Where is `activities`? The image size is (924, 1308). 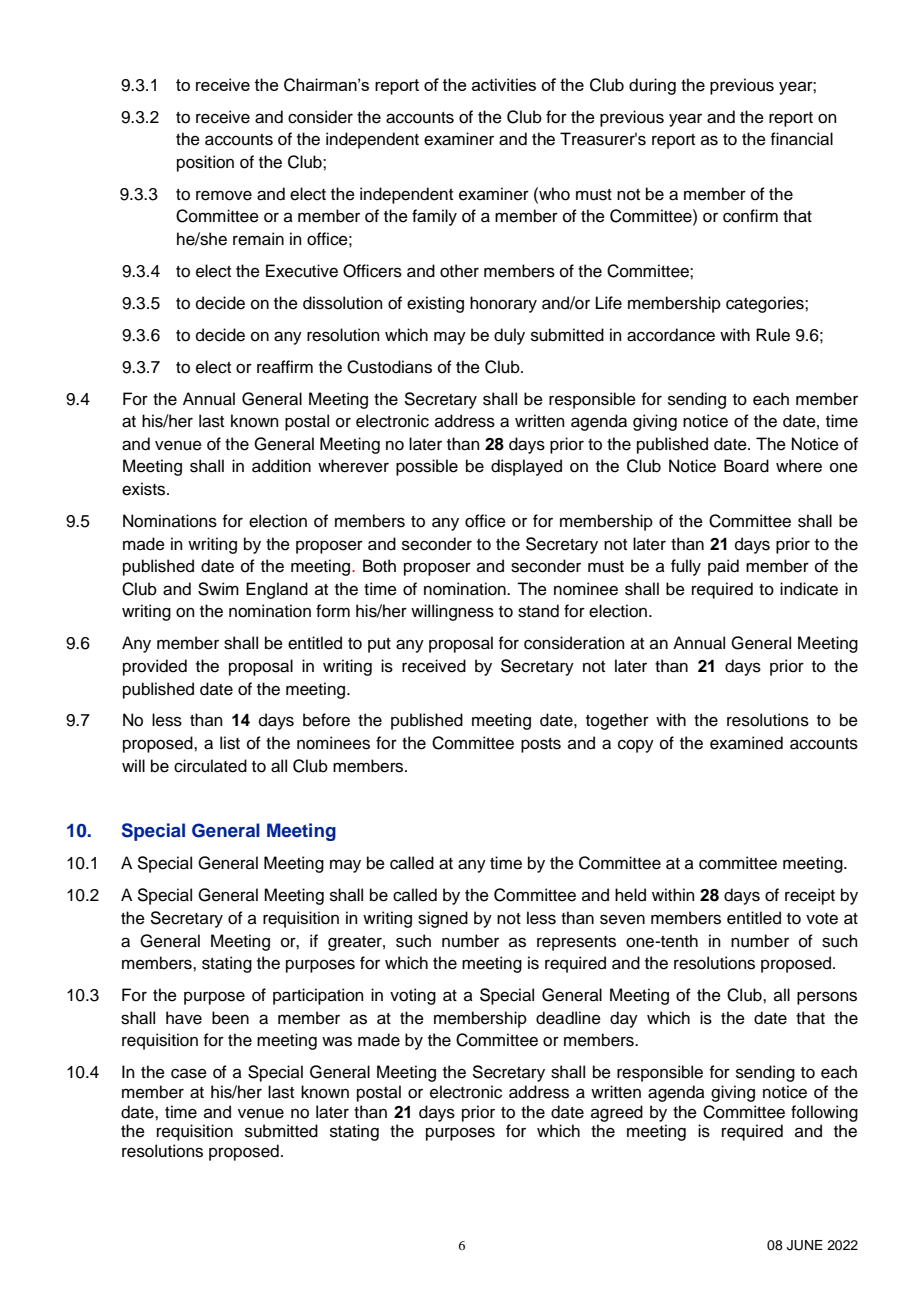 activities is located at coordinates (504, 84).
